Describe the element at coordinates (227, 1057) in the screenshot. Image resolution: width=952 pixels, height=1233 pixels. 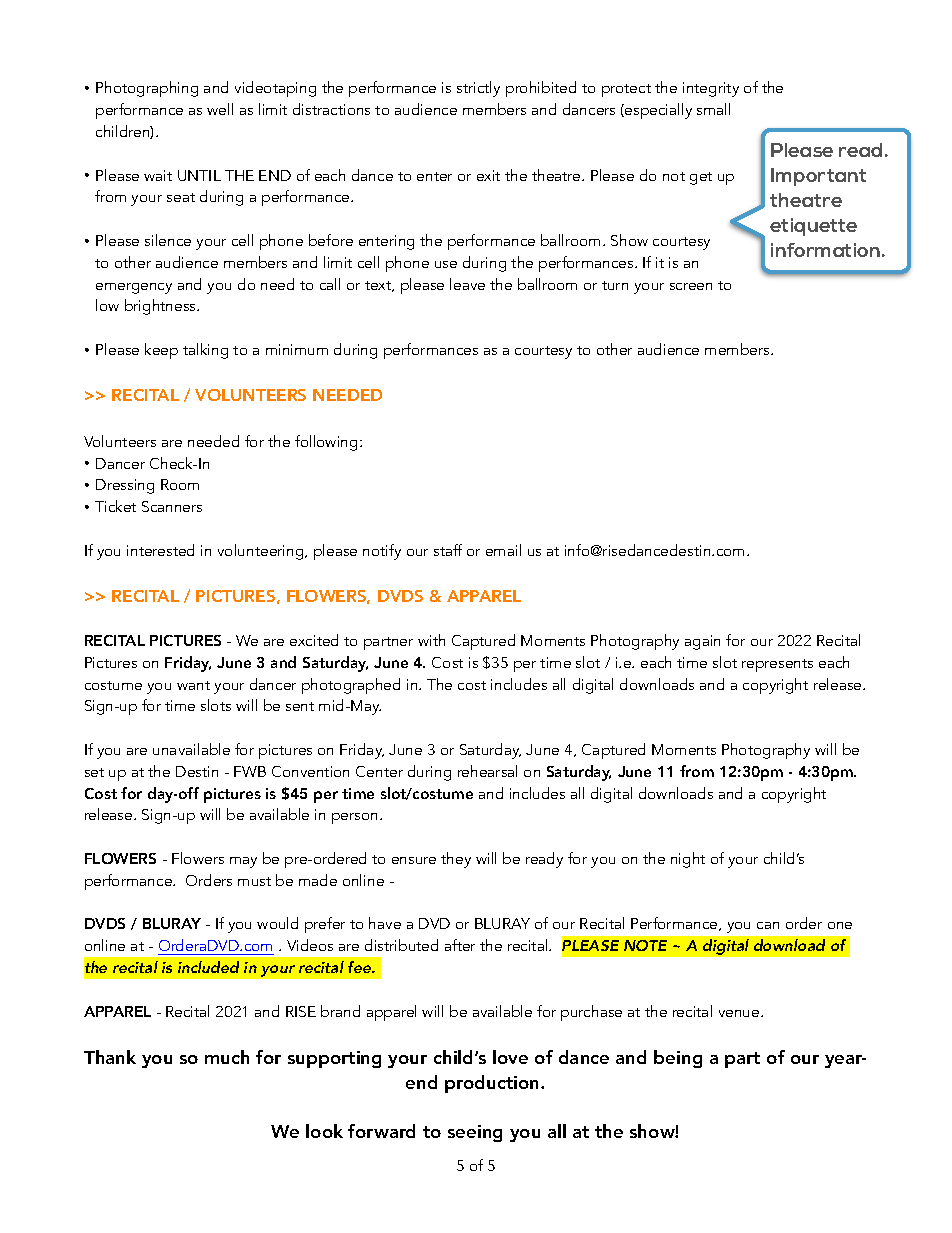
I see `much` at that location.
